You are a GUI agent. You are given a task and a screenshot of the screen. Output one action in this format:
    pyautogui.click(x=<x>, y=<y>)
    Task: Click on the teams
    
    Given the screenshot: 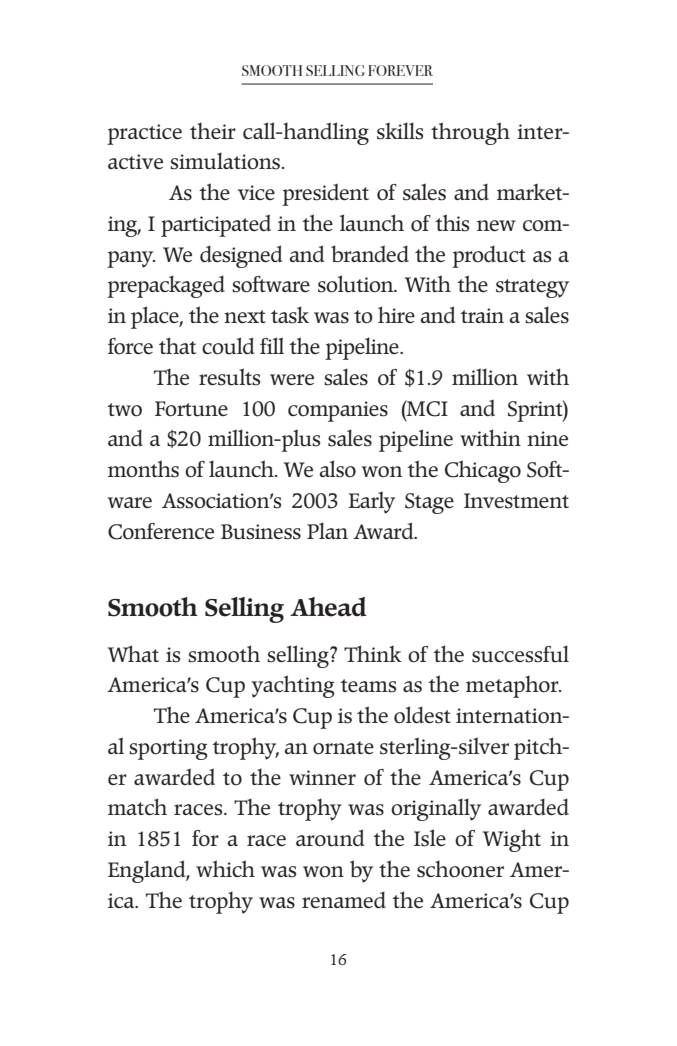 What is the action you would take?
    pyautogui.click(x=368, y=686)
